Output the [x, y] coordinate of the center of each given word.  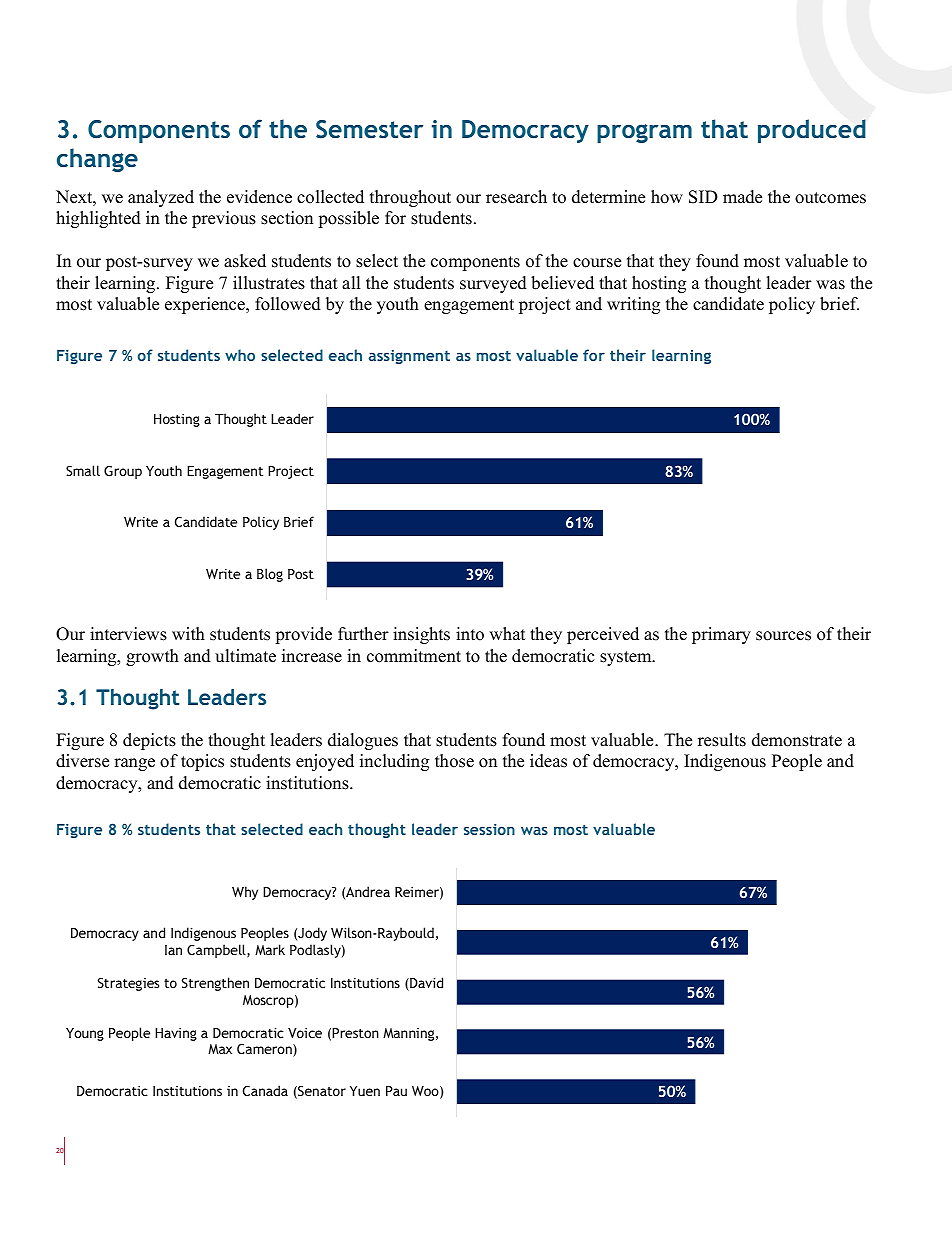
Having [176, 1034]
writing [633, 305]
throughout [410, 198]
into [470, 634]
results [722, 740]
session [489, 829]
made [742, 197]
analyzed [161, 198]
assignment [409, 357]
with [188, 633]
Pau [396, 1091]
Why [245, 893]
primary [721, 635]
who [240, 355]
